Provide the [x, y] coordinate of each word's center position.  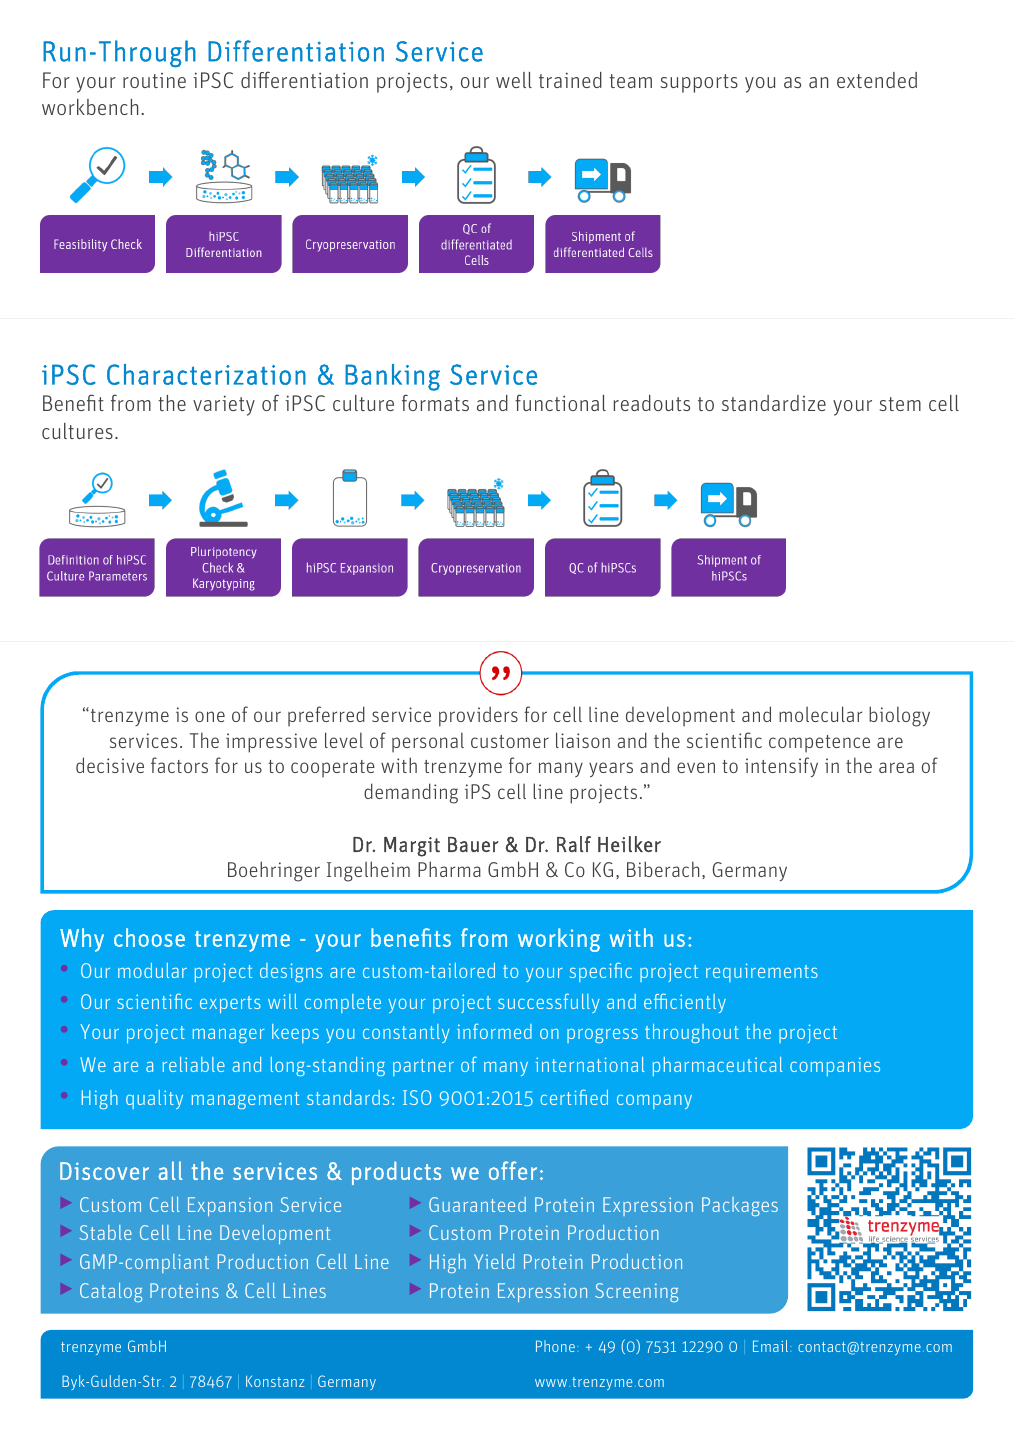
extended [877, 80]
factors [179, 765]
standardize [774, 403]
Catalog [111, 1292]
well [514, 80]
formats [435, 402]
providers [478, 716]
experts [230, 1004]
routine [154, 80]
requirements [762, 972]
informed [494, 1031]
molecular [820, 714]
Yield [494, 1261]
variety [224, 405]
